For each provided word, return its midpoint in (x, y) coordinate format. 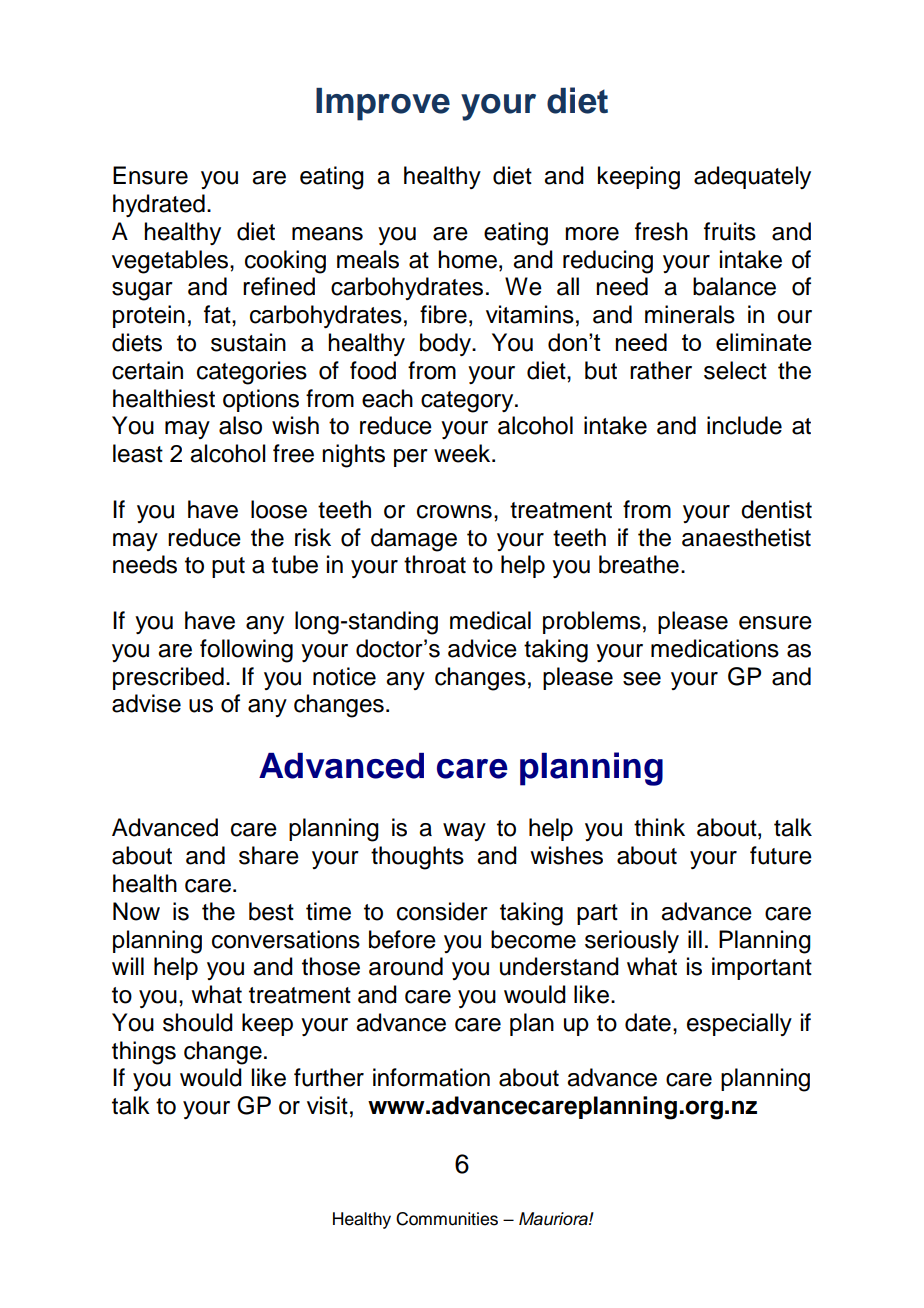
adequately (752, 177)
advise (146, 703)
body (446, 344)
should (198, 1022)
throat (435, 564)
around (406, 966)
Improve (383, 104)
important (762, 968)
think (659, 827)
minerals (690, 314)
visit (327, 1105)
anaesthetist (746, 537)
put (228, 567)
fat (218, 314)
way (464, 832)
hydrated (159, 205)
